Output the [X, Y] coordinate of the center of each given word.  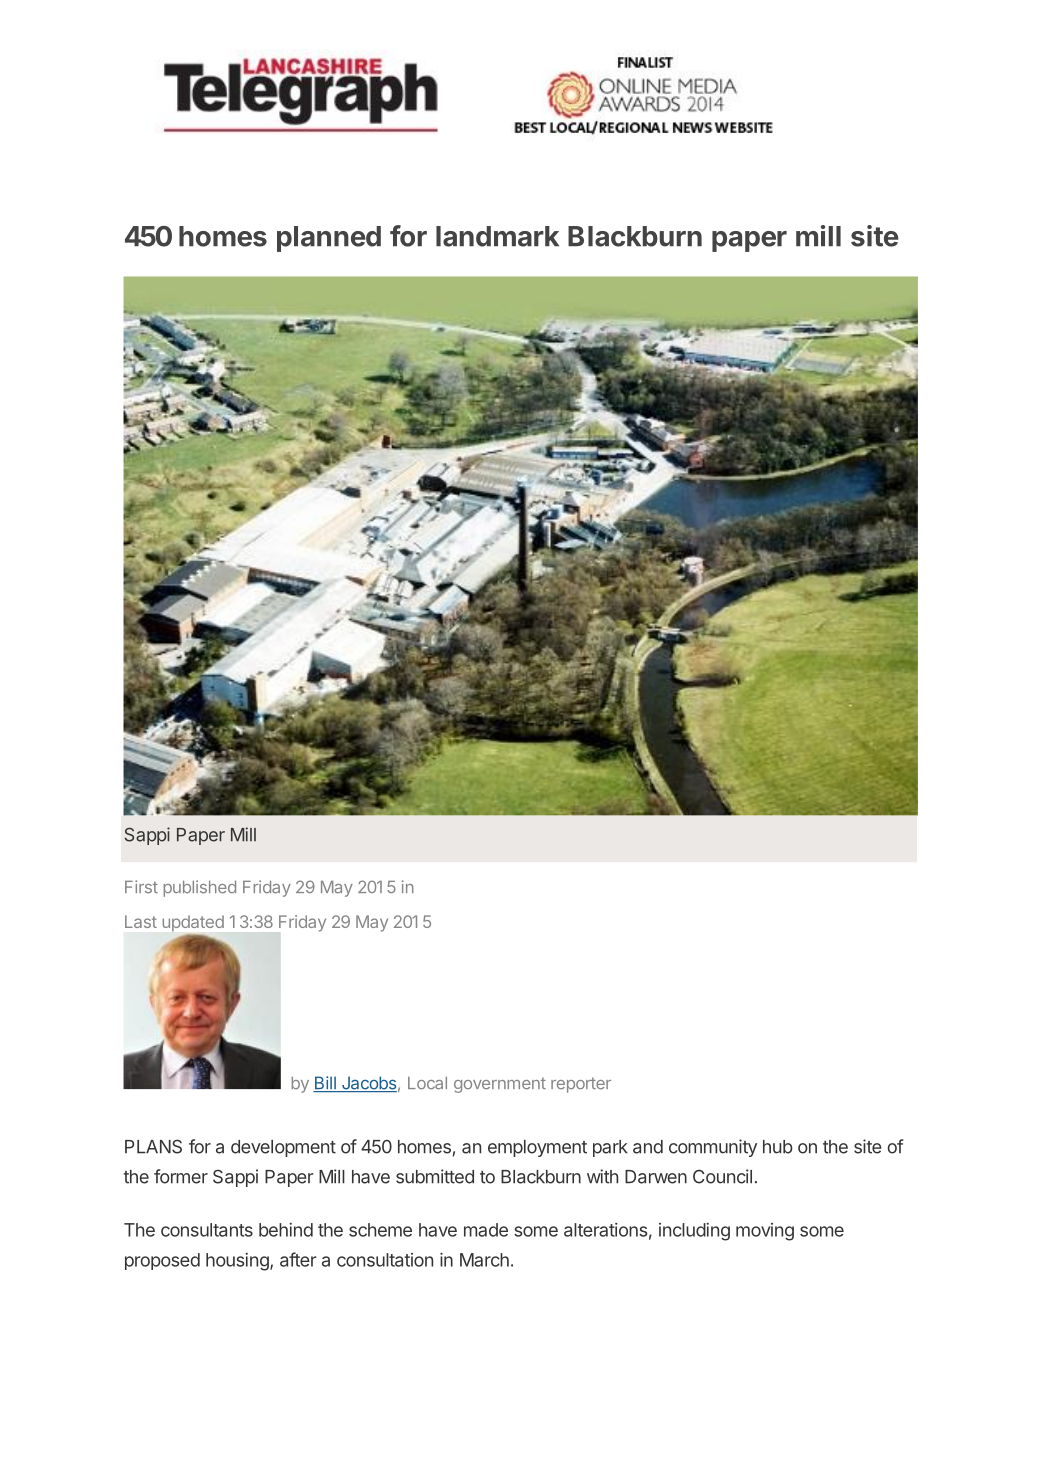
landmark [497, 236]
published [200, 888]
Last [141, 921]
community [713, 1148]
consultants [207, 1230]
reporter [581, 1085]
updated [193, 923]
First [141, 887]
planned [329, 239]
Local [427, 1083]
